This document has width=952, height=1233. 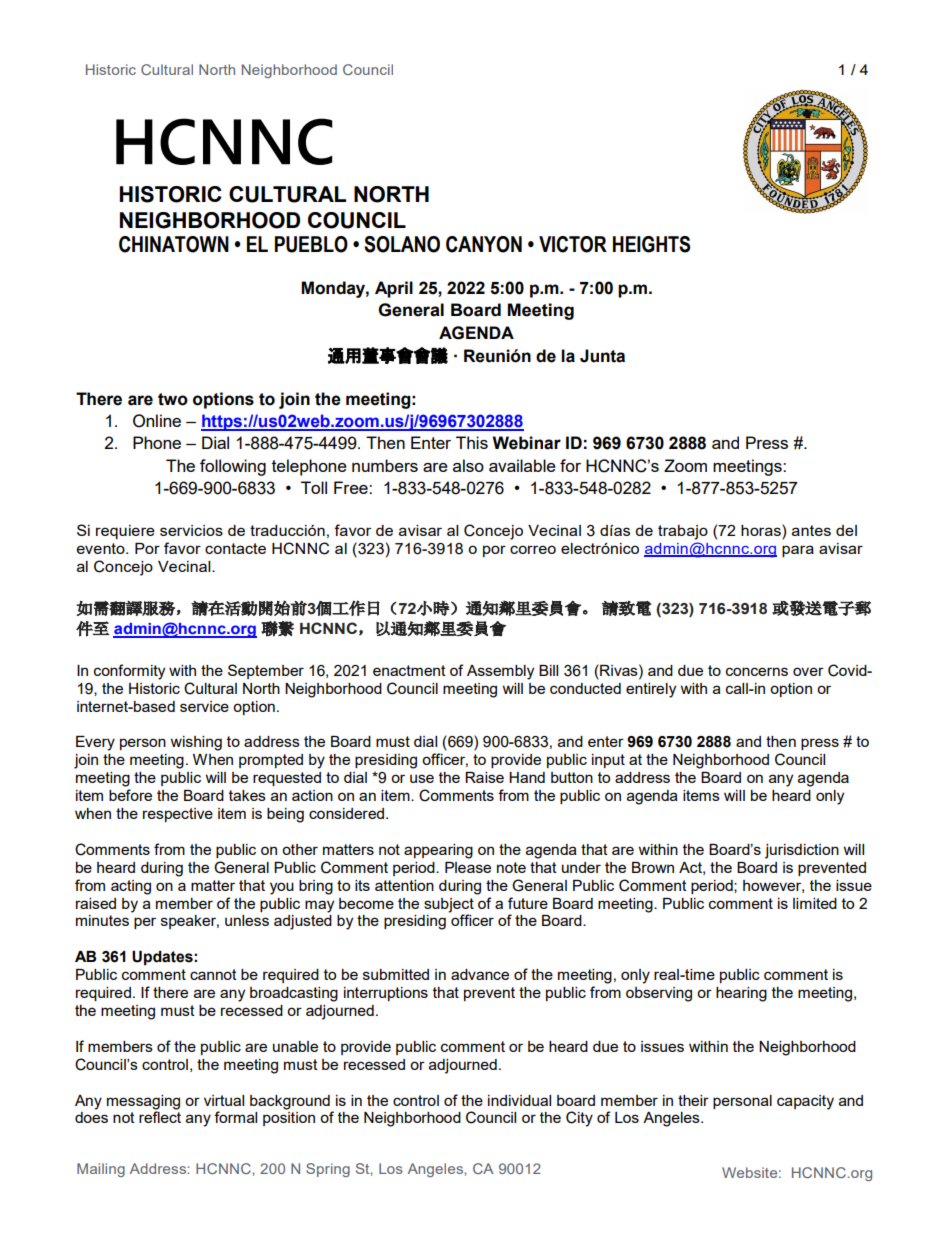 What do you see at coordinates (693, 1100) in the document?
I see `their` at bounding box center [693, 1100].
